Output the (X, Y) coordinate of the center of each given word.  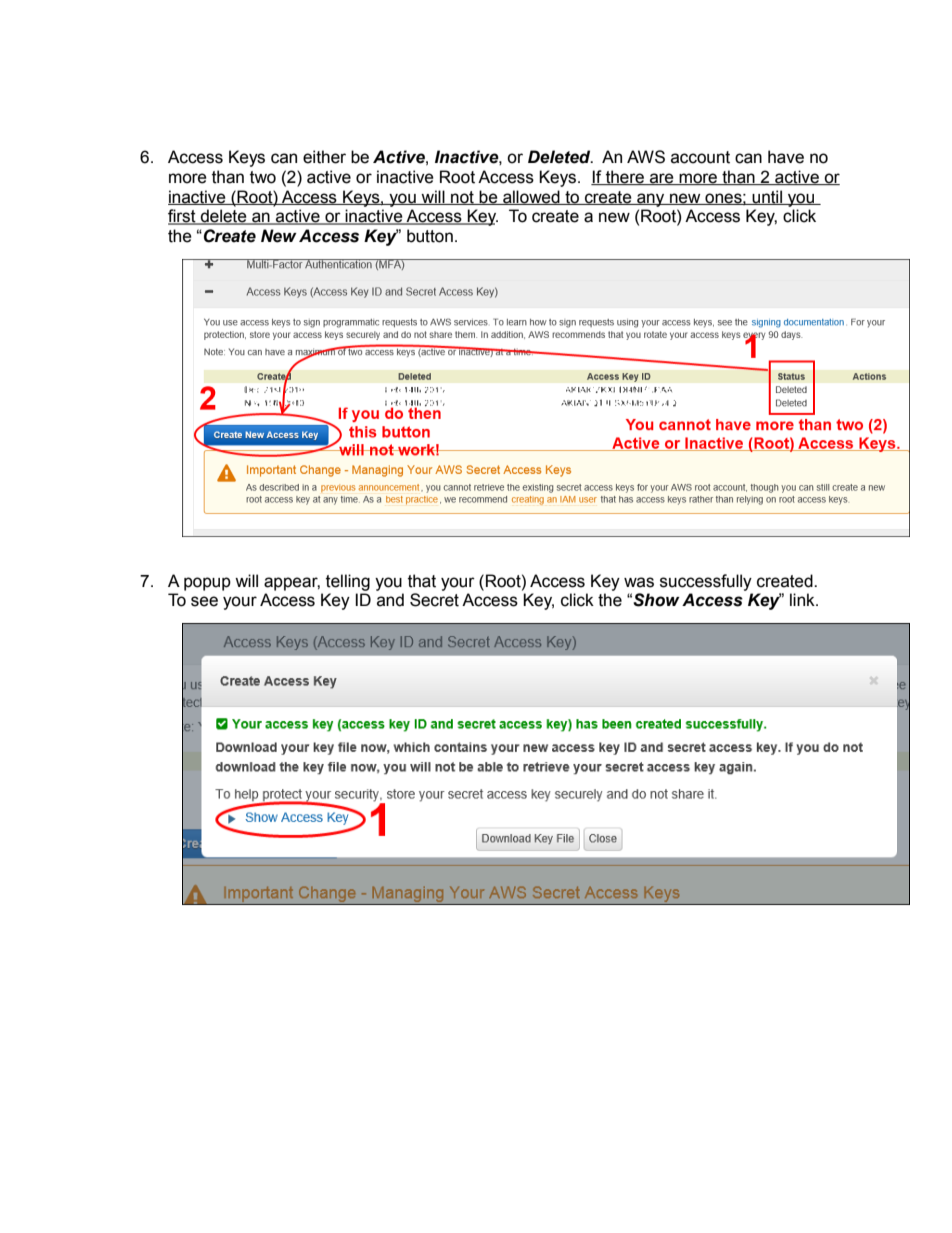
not (462, 198)
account (700, 157)
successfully (706, 582)
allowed (531, 197)
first (183, 217)
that (422, 581)
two (263, 177)
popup (207, 584)
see (204, 601)
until (767, 197)
